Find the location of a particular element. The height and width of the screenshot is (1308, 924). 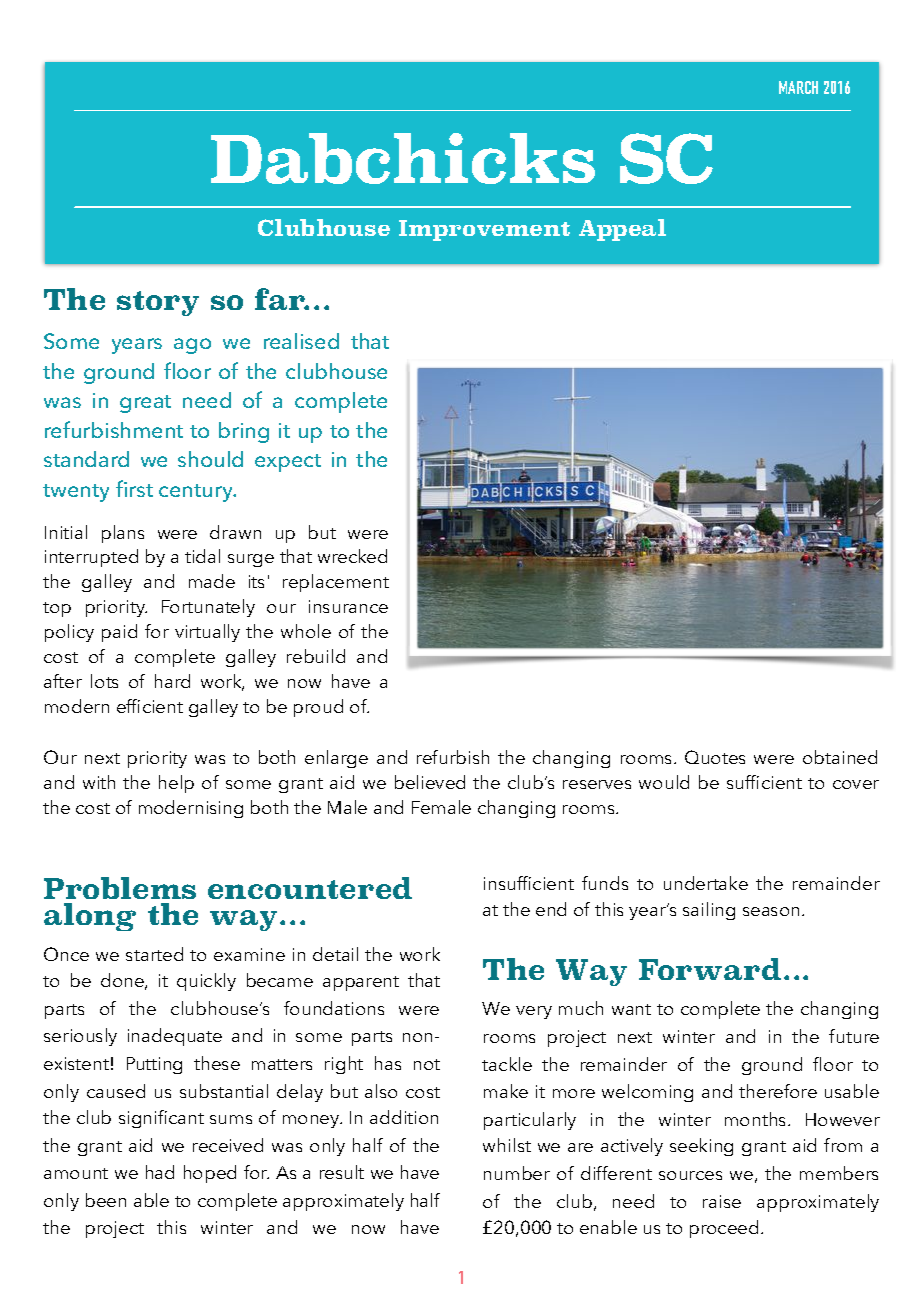

obtained is located at coordinates (840, 757).
